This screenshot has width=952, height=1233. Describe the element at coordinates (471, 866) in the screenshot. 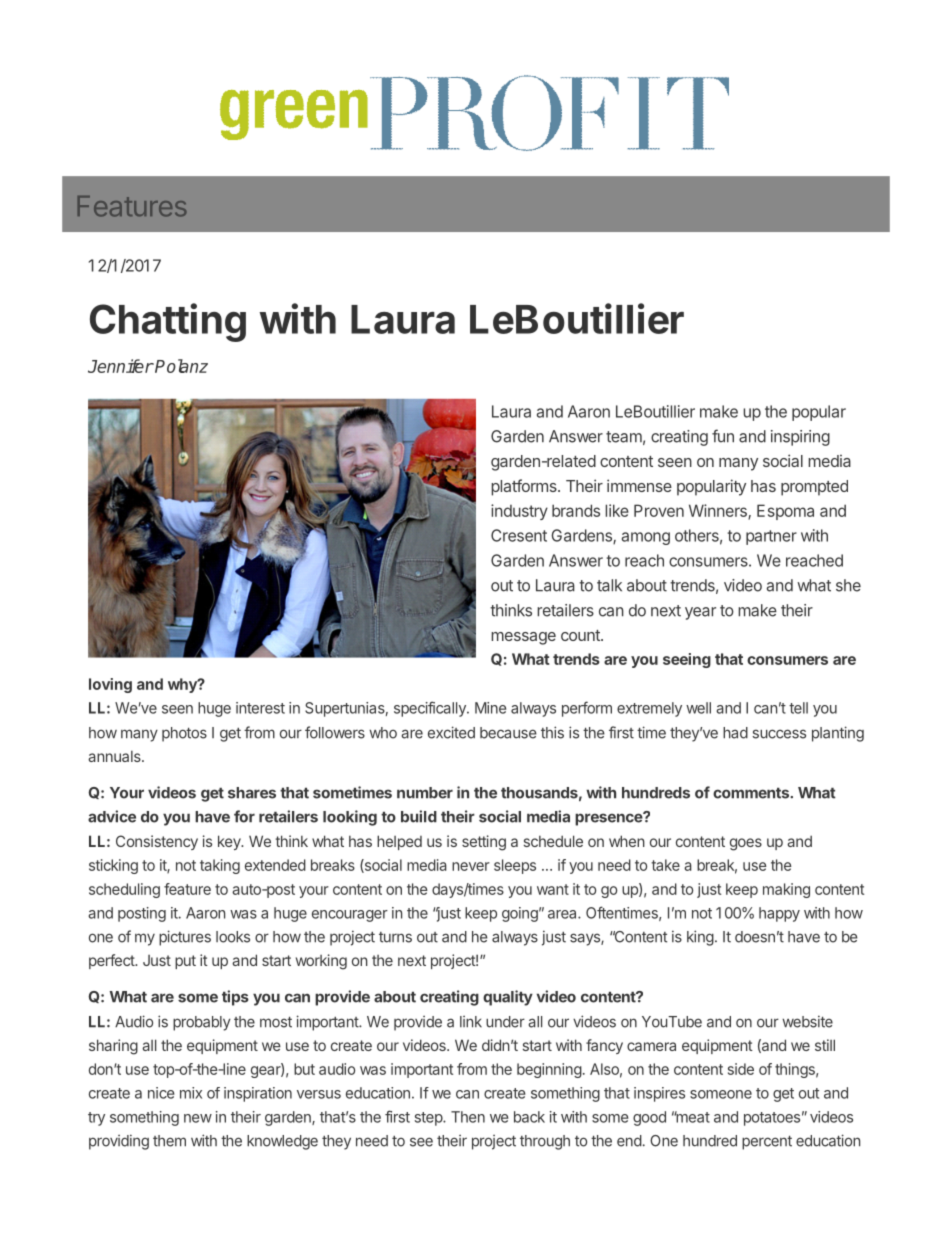

I see `never` at that location.
